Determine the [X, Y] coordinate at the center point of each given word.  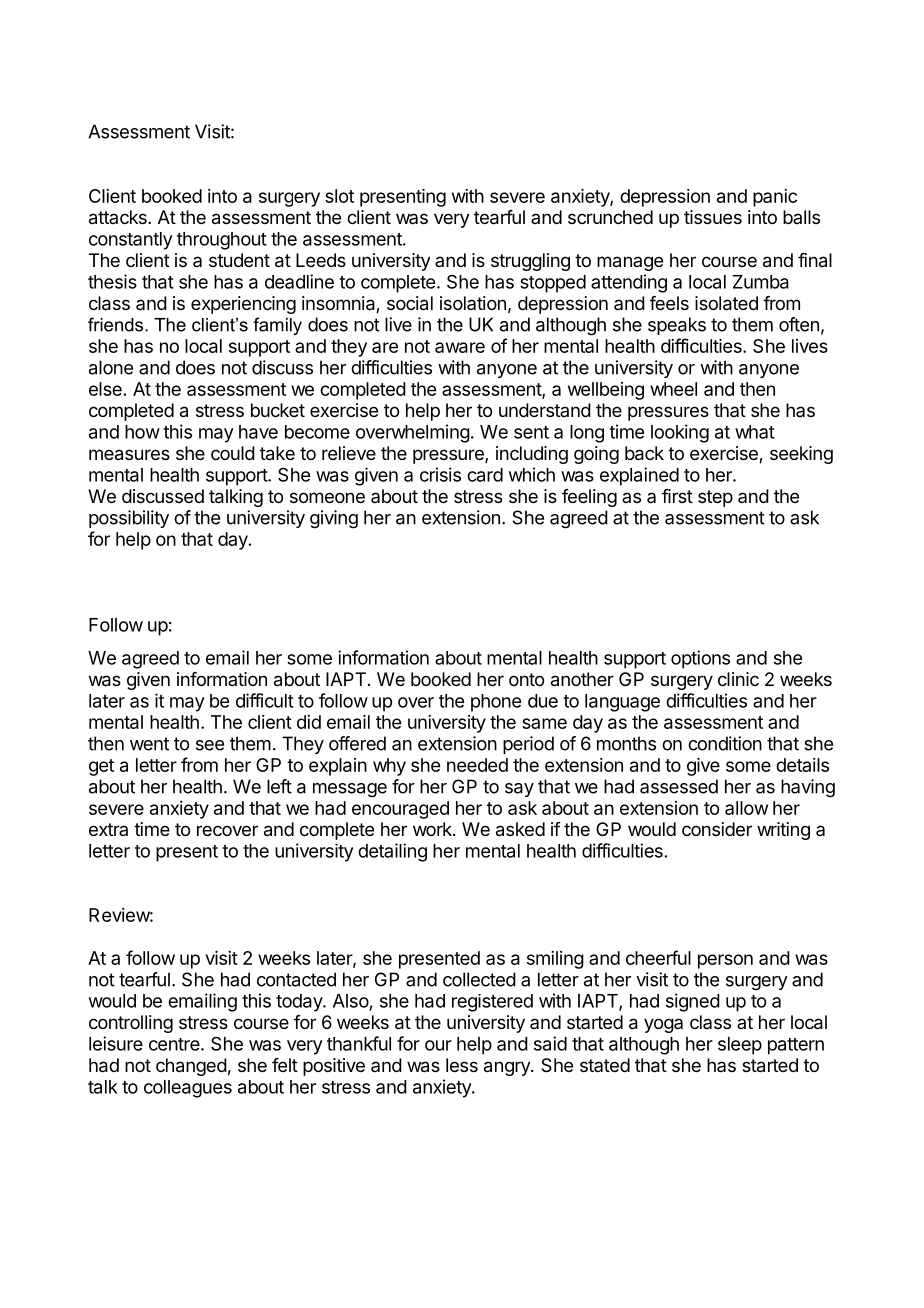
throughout [222, 241]
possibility [129, 519]
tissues [713, 217]
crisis [440, 474]
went [149, 744]
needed [477, 765]
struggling [530, 262]
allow [746, 808]
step [715, 498]
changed [191, 1067]
